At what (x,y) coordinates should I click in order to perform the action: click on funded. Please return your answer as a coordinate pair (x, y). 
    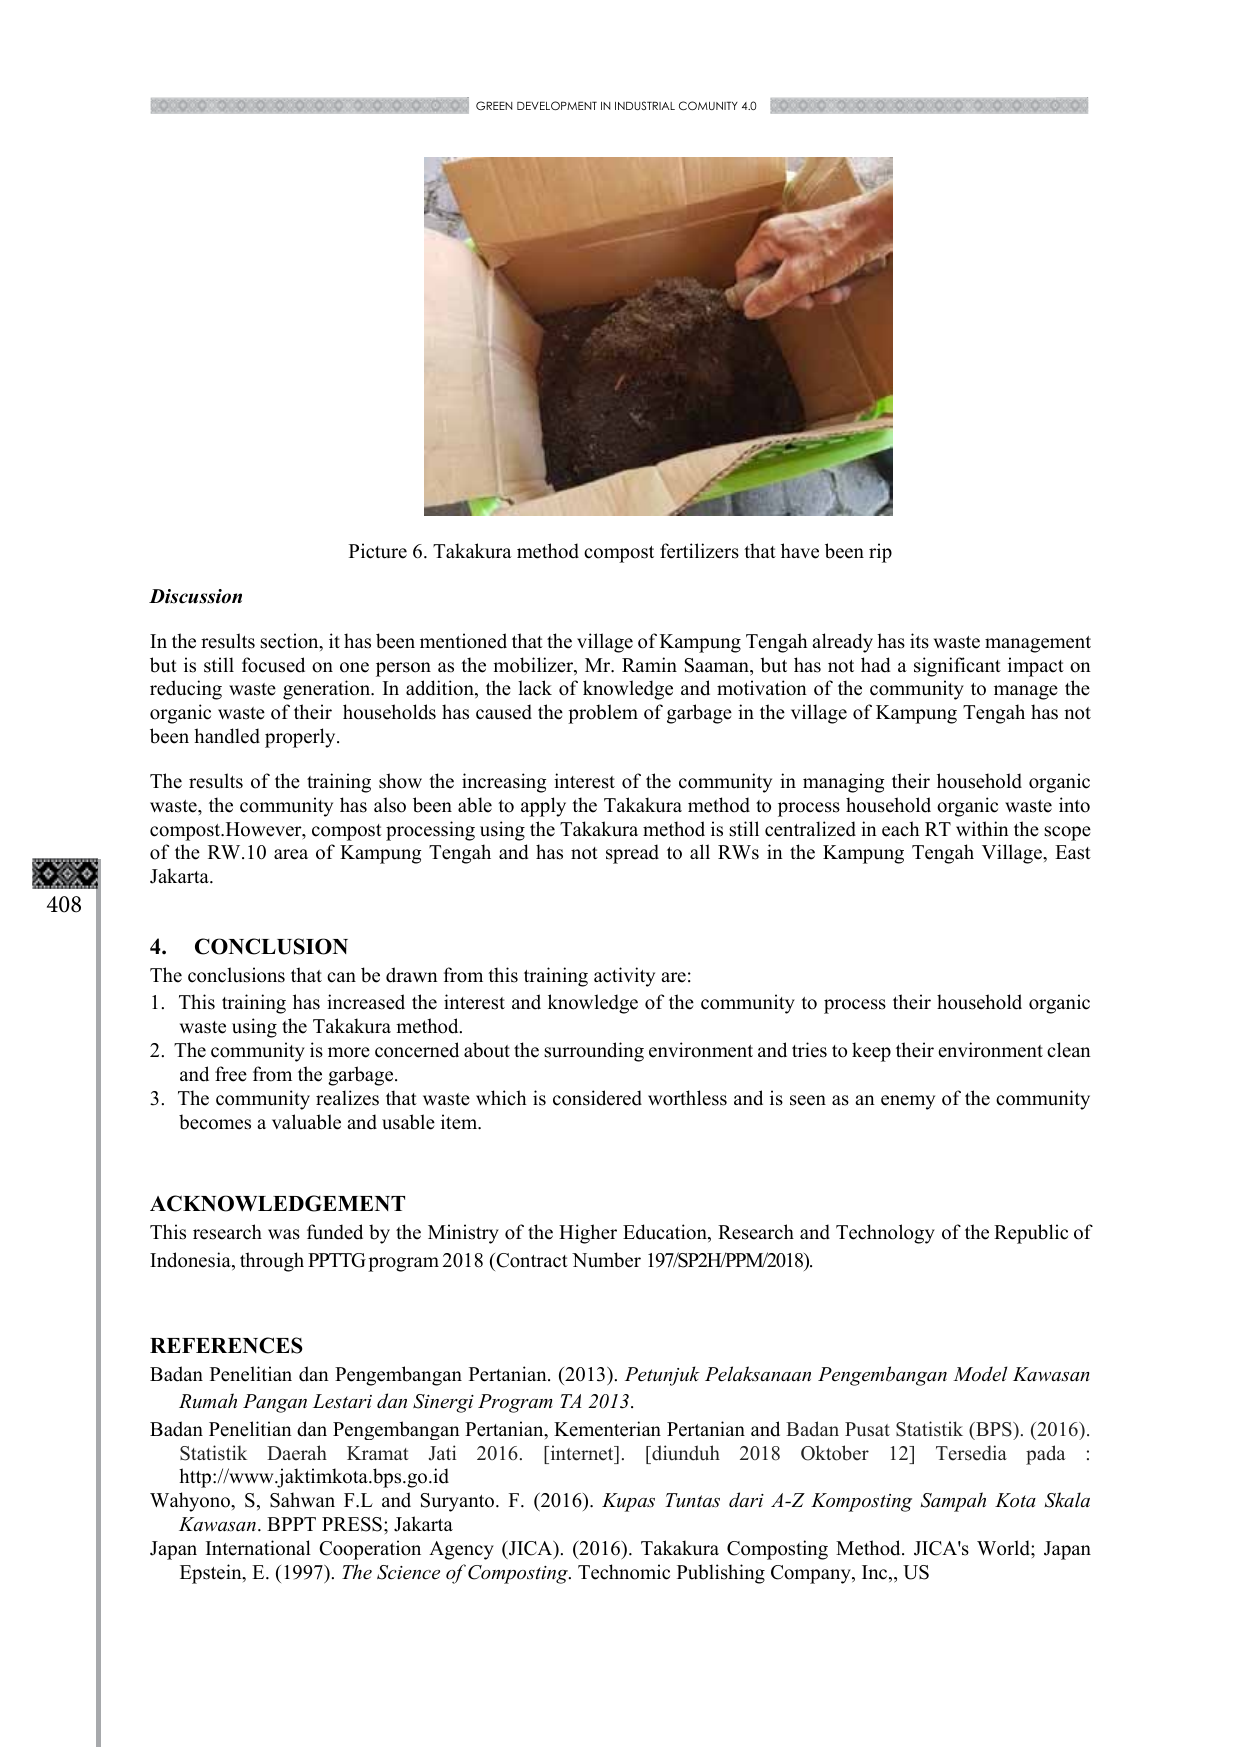
    Looking at the image, I should click on (335, 1232).
